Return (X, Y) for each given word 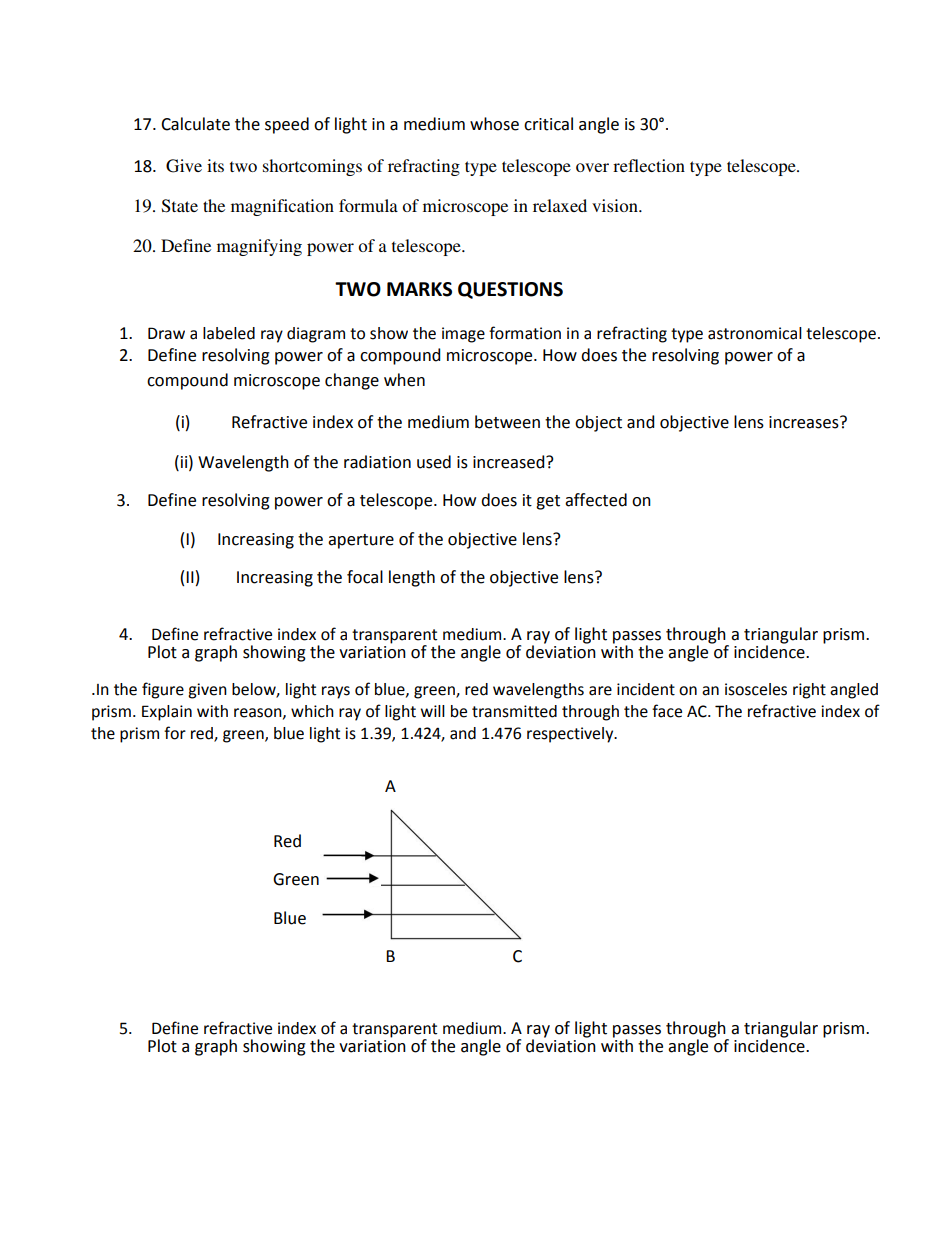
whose (494, 124)
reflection (649, 165)
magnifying (259, 247)
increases (805, 422)
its (215, 165)
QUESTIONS (510, 290)
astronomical (755, 333)
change (352, 381)
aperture (361, 541)
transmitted (514, 711)
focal (365, 577)
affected (596, 500)
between (507, 422)
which (312, 711)
